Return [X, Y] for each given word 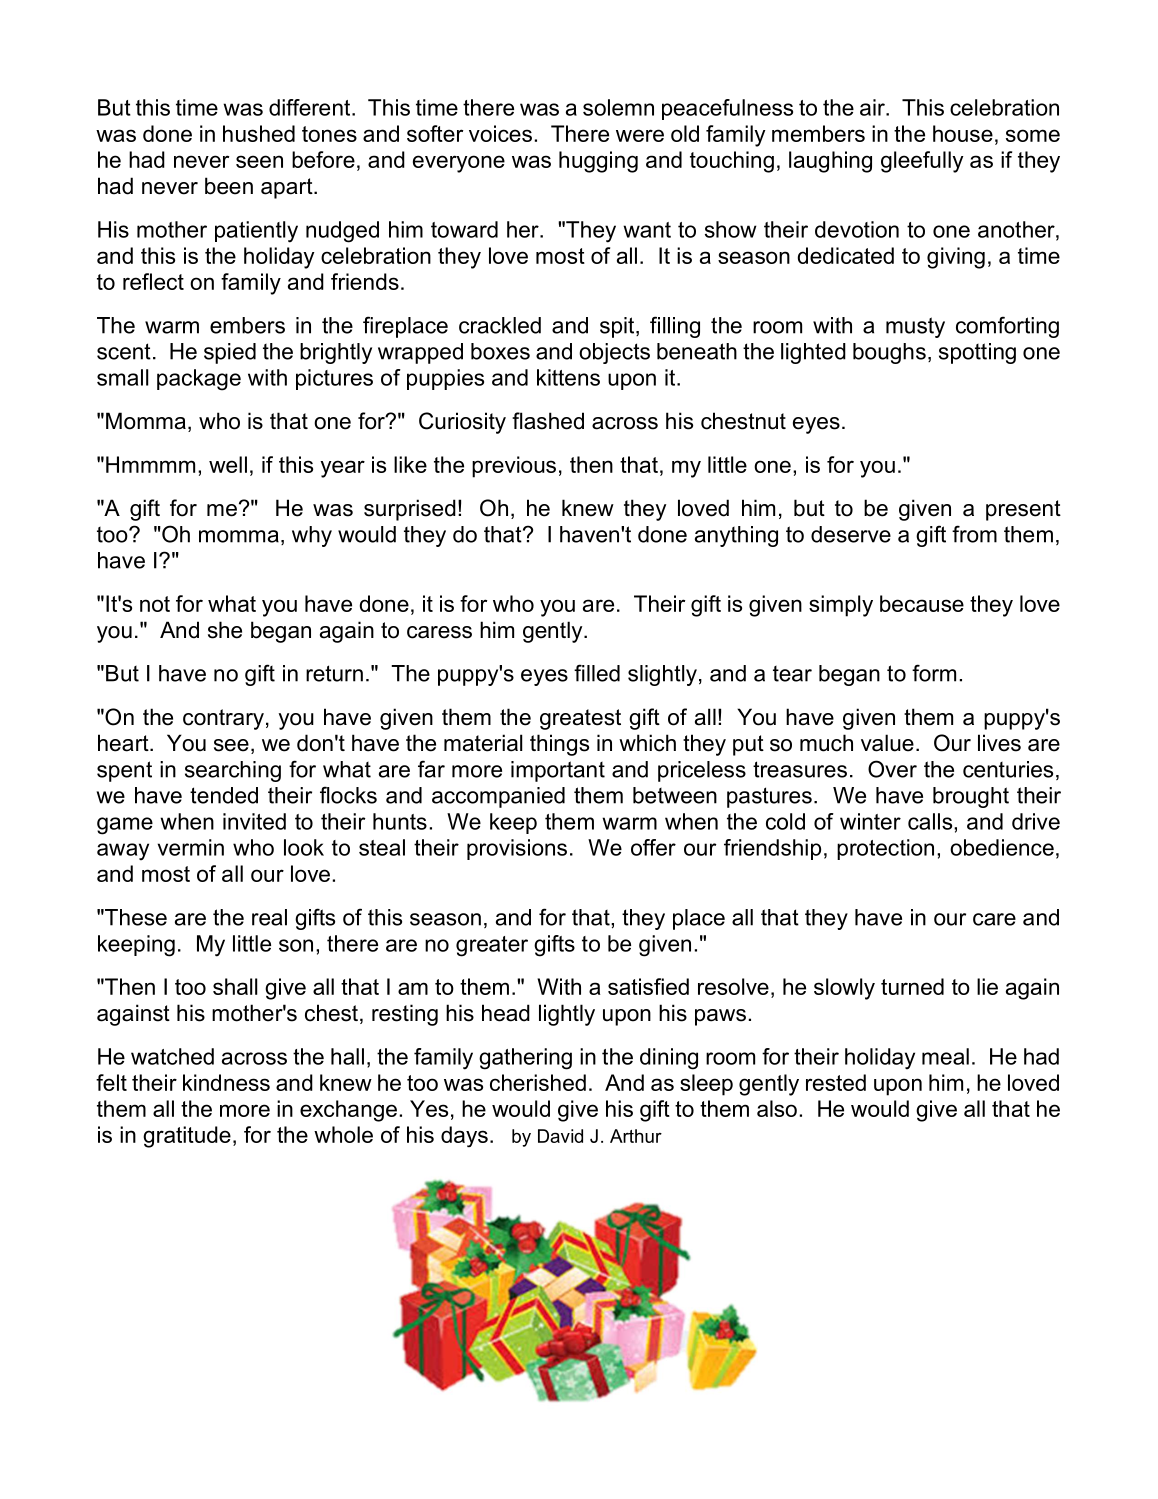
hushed [259, 133]
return [334, 673]
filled [597, 673]
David [560, 1136]
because [922, 603]
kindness [226, 1082]
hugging [598, 162]
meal [945, 1056]
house [963, 133]
